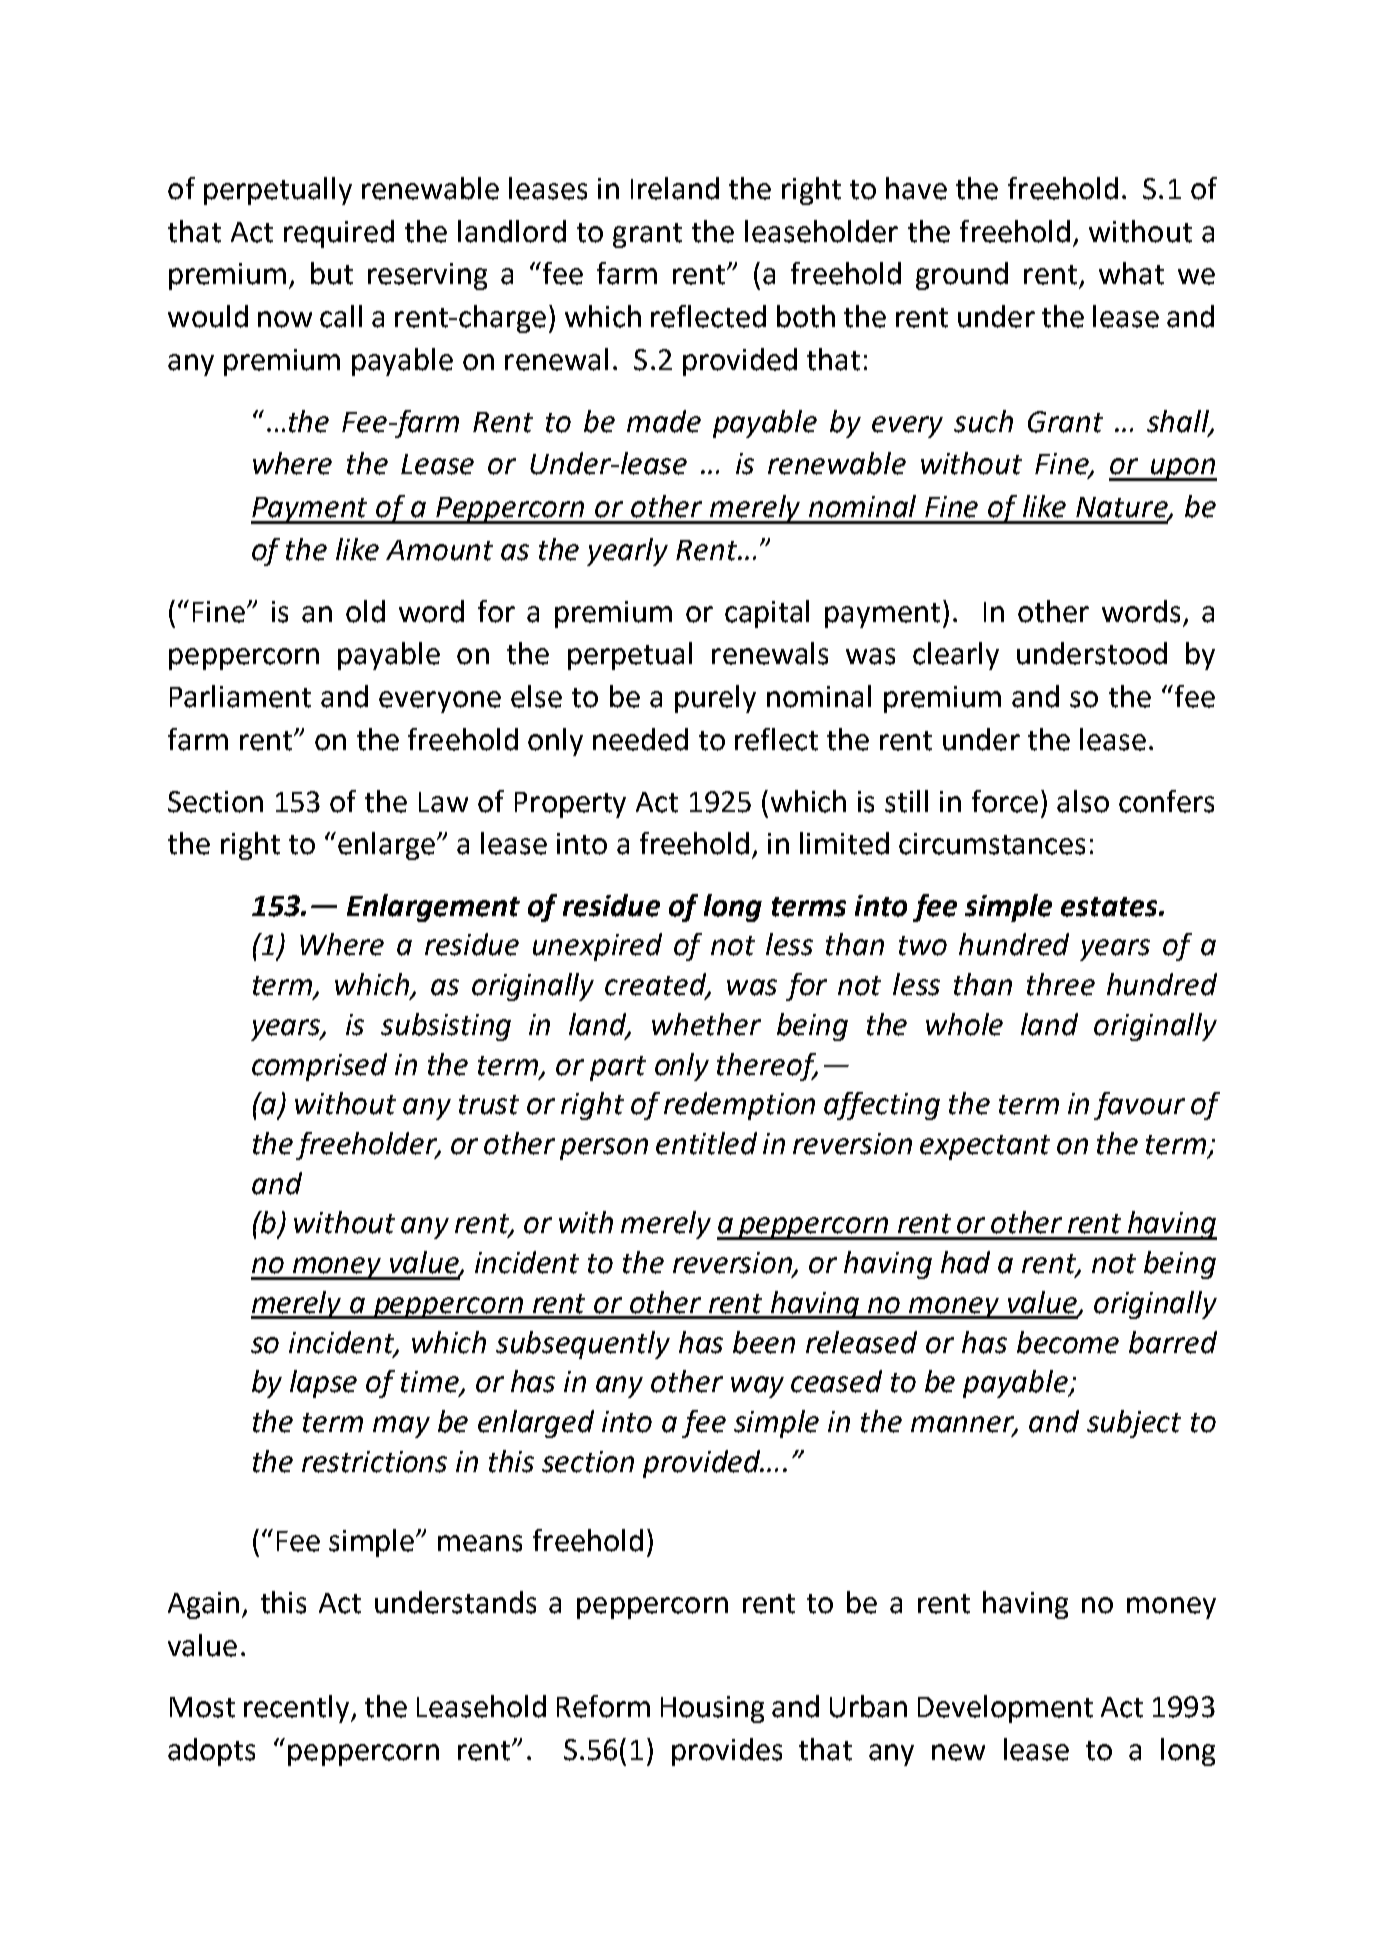 The width and height of the image is (1384, 1957). What do you see at coordinates (956, 656) in the image?
I see `clearly` at bounding box center [956, 656].
